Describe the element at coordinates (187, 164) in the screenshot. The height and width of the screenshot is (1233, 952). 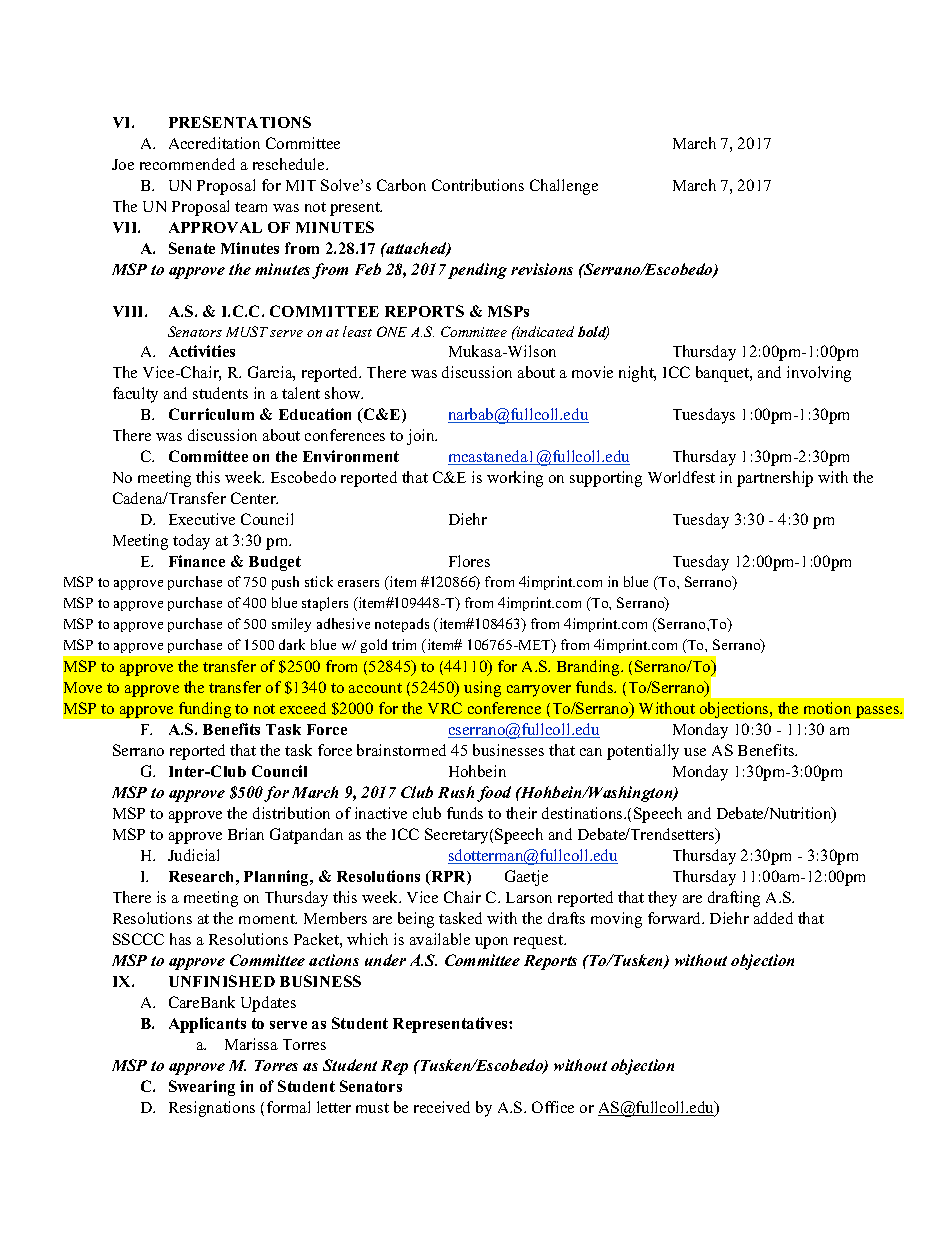
I see `recommended` at that location.
